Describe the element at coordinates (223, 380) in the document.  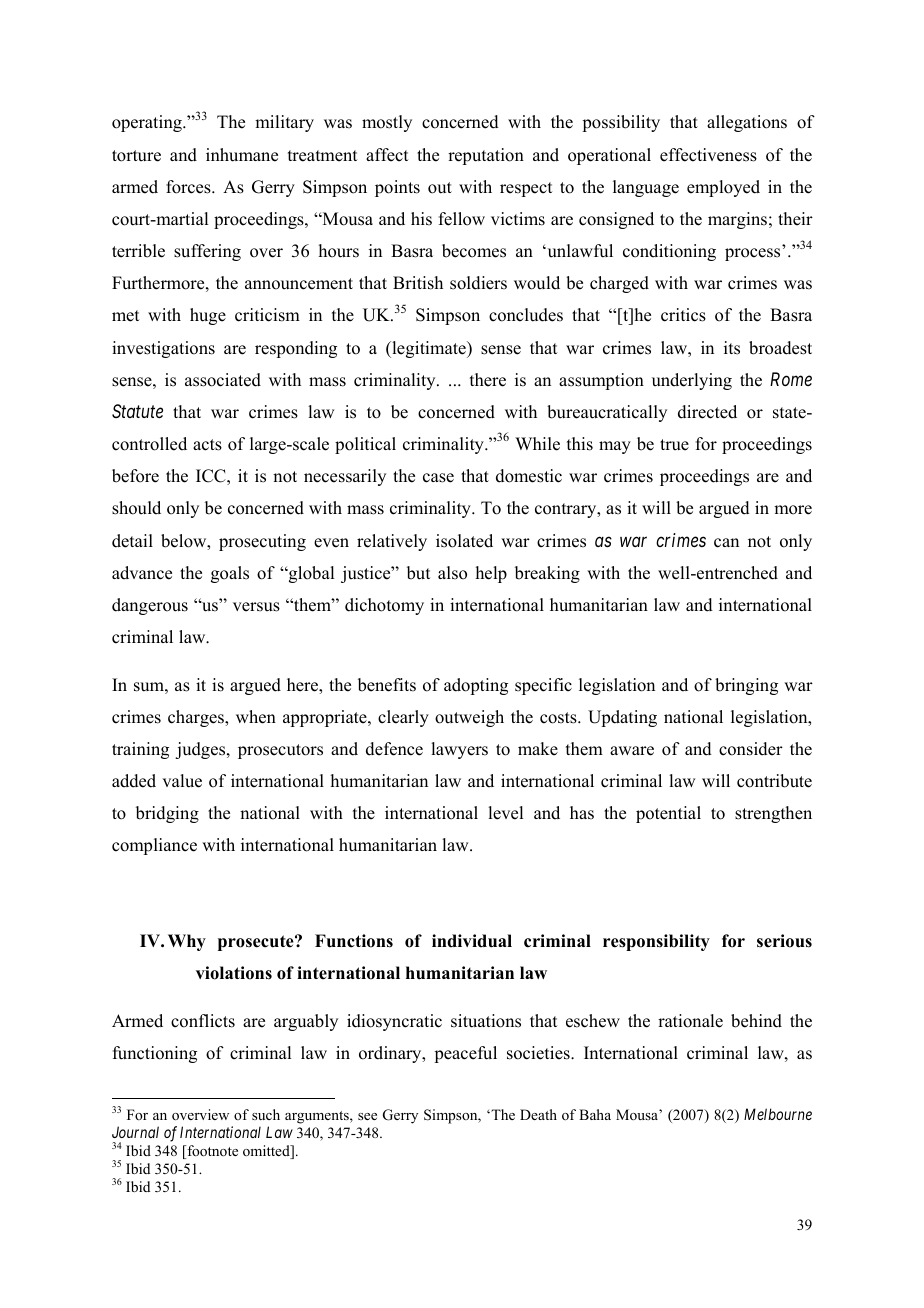
I see `associated` at that location.
